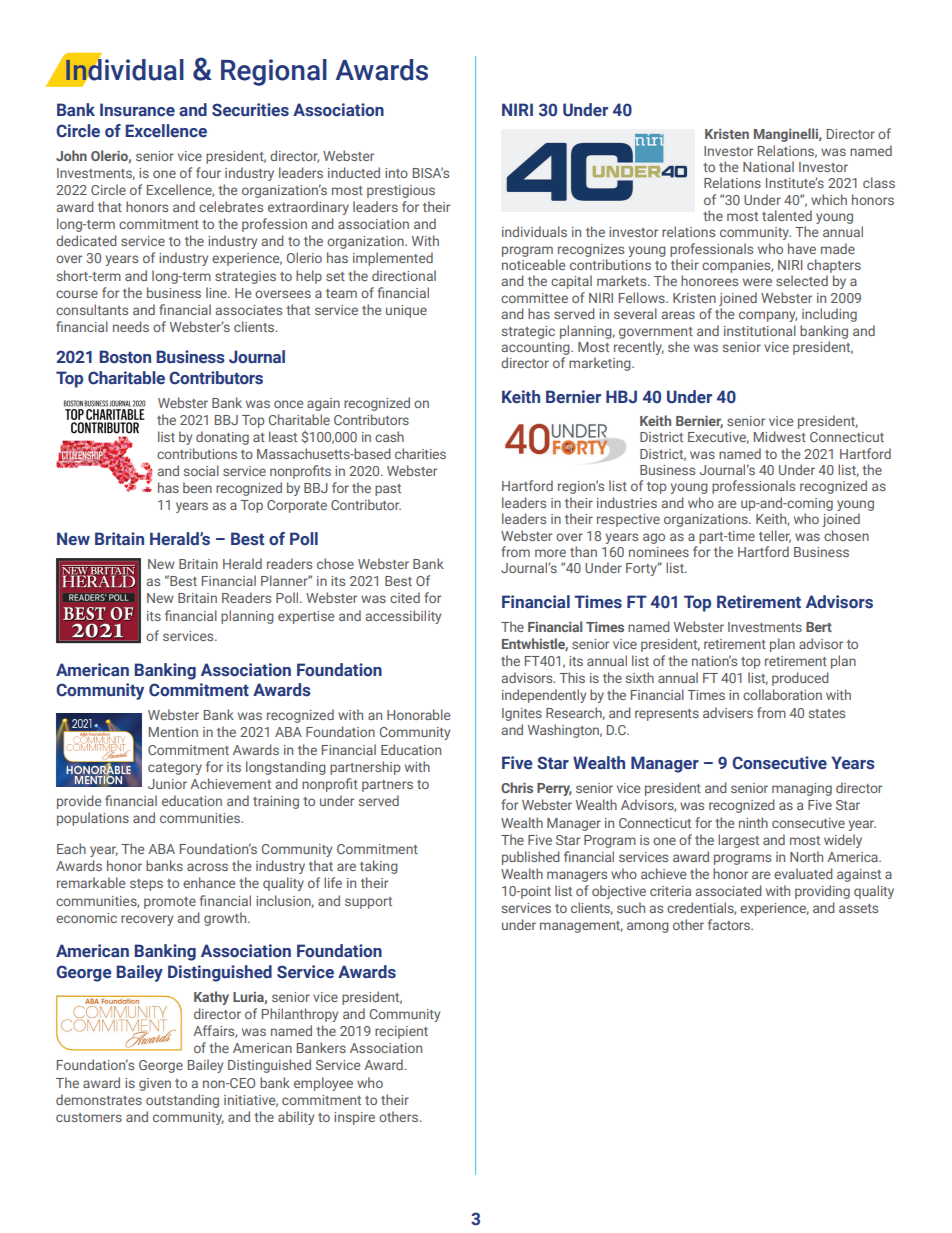  I want to click on given, so click(155, 1084).
